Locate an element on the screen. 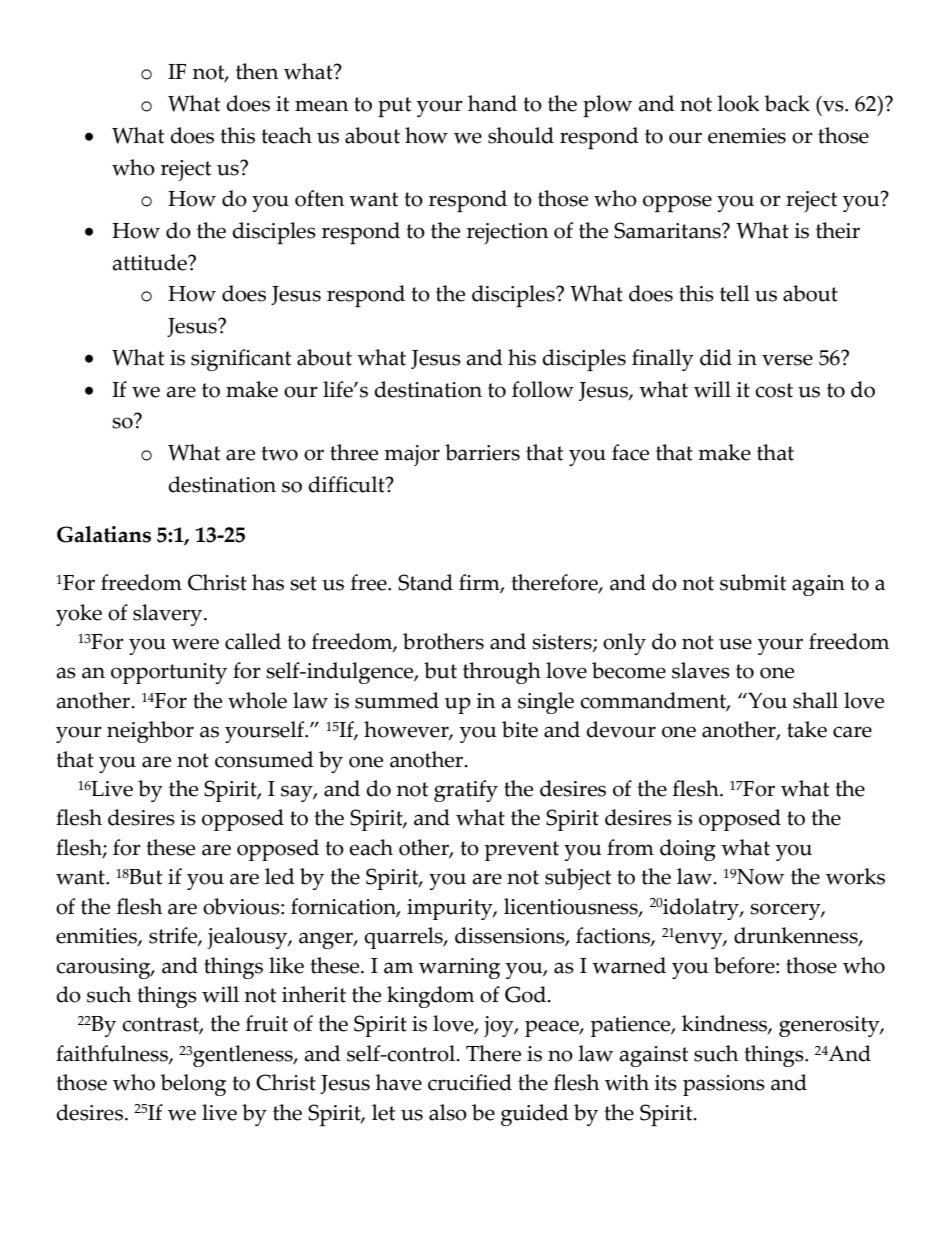 The image size is (952, 1233). hand is located at coordinates (492, 103).
